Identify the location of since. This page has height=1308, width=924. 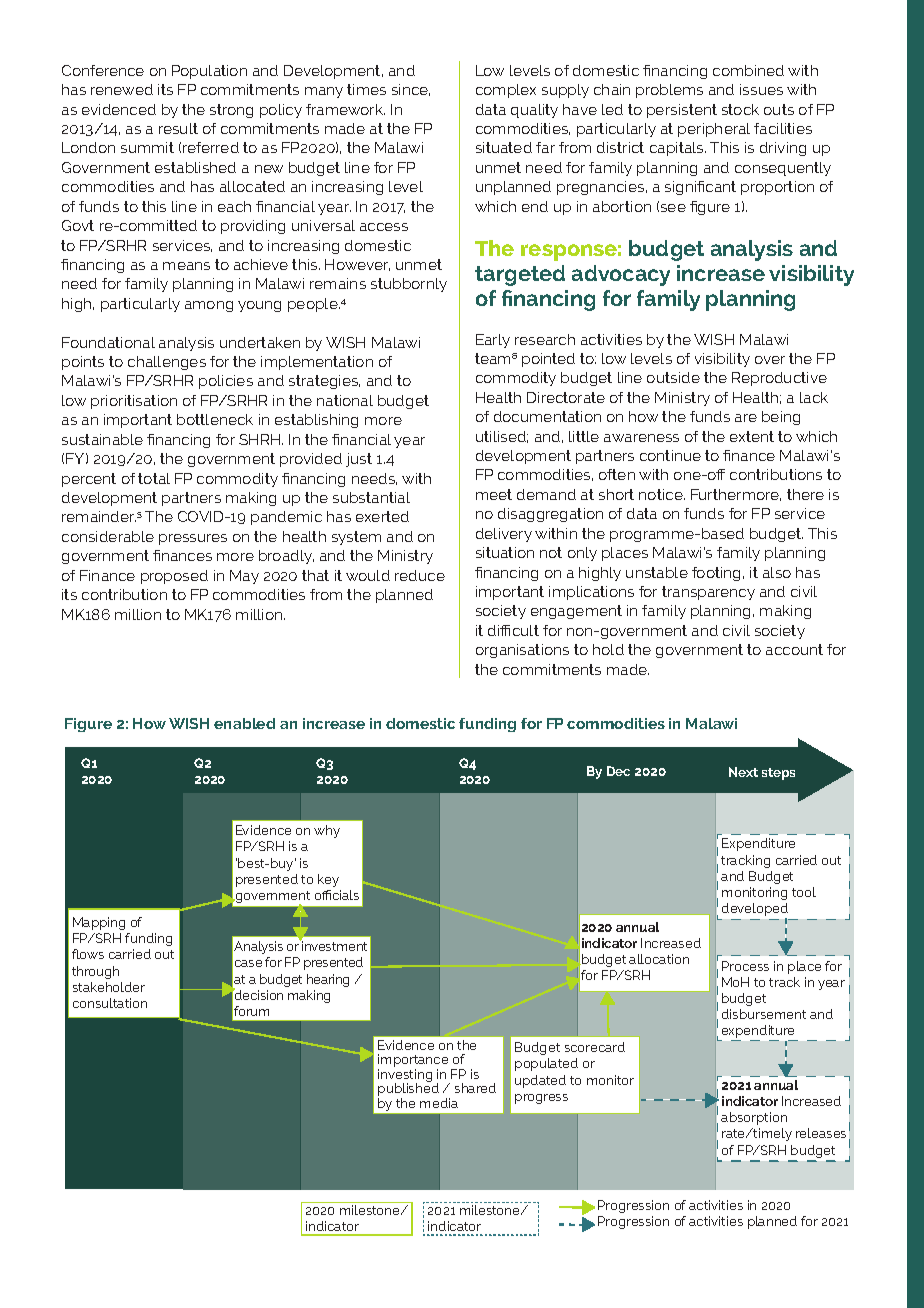
(411, 90).
